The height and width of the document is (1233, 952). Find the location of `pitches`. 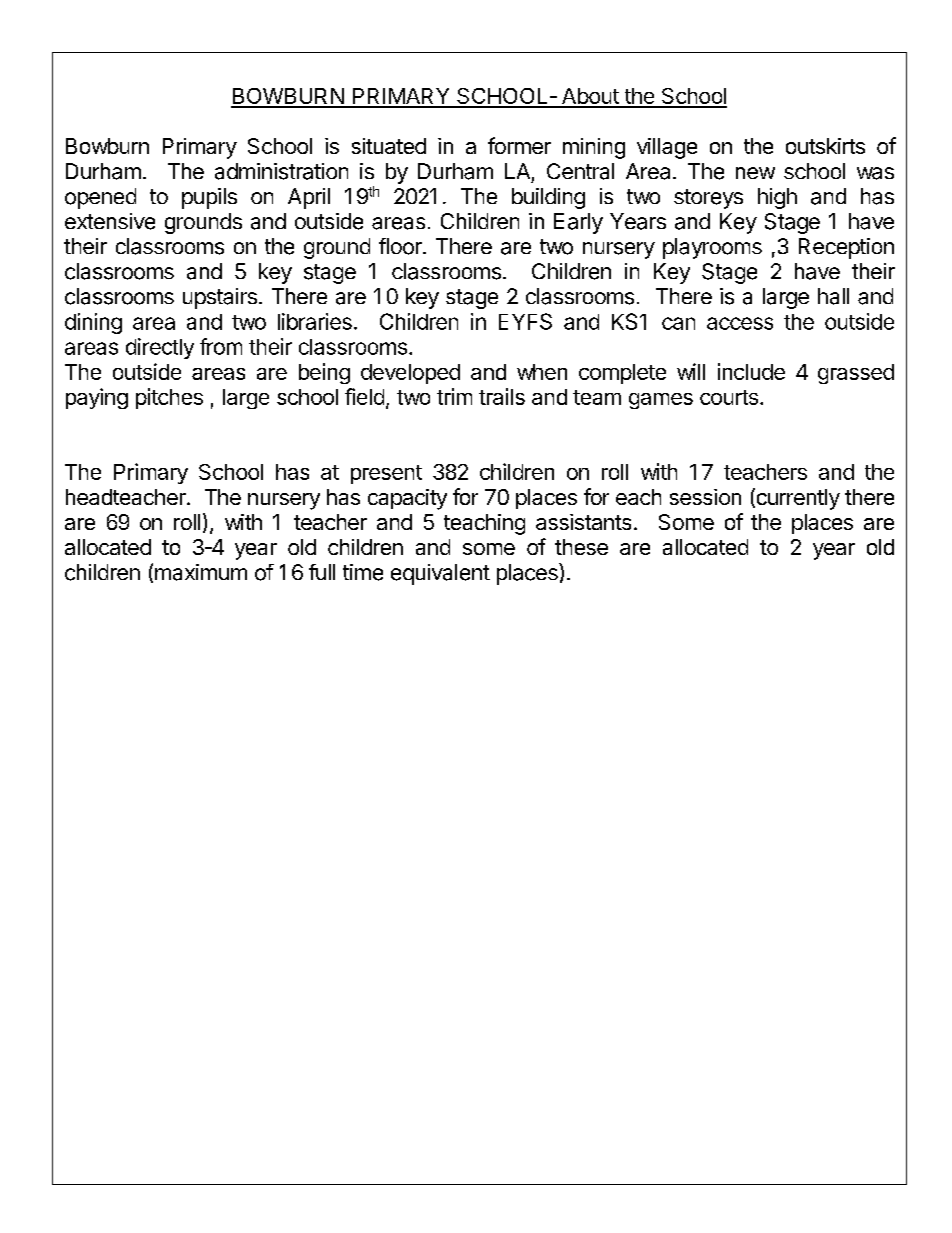

pitches is located at coordinates (169, 398).
